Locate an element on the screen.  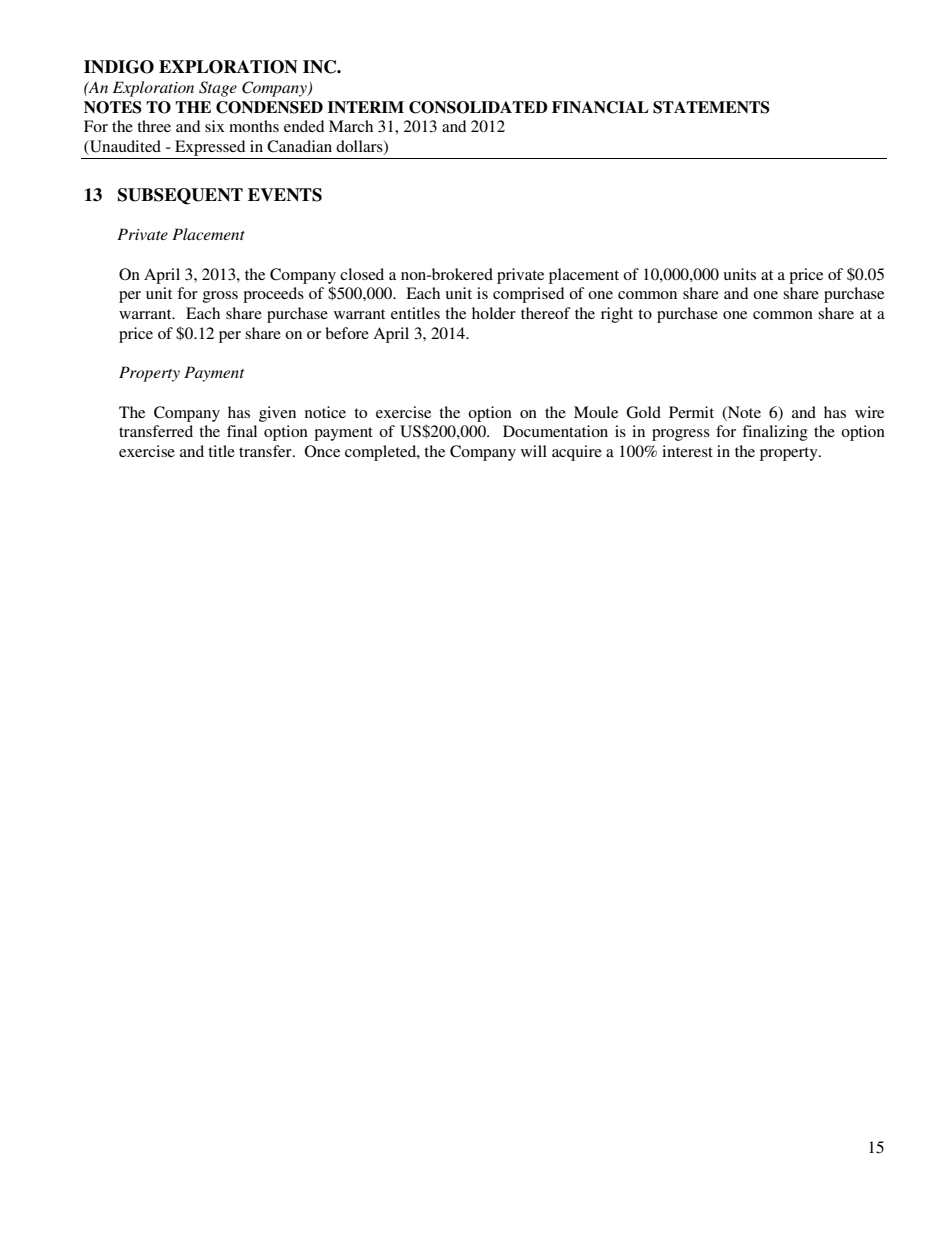
given is located at coordinates (277, 414).
